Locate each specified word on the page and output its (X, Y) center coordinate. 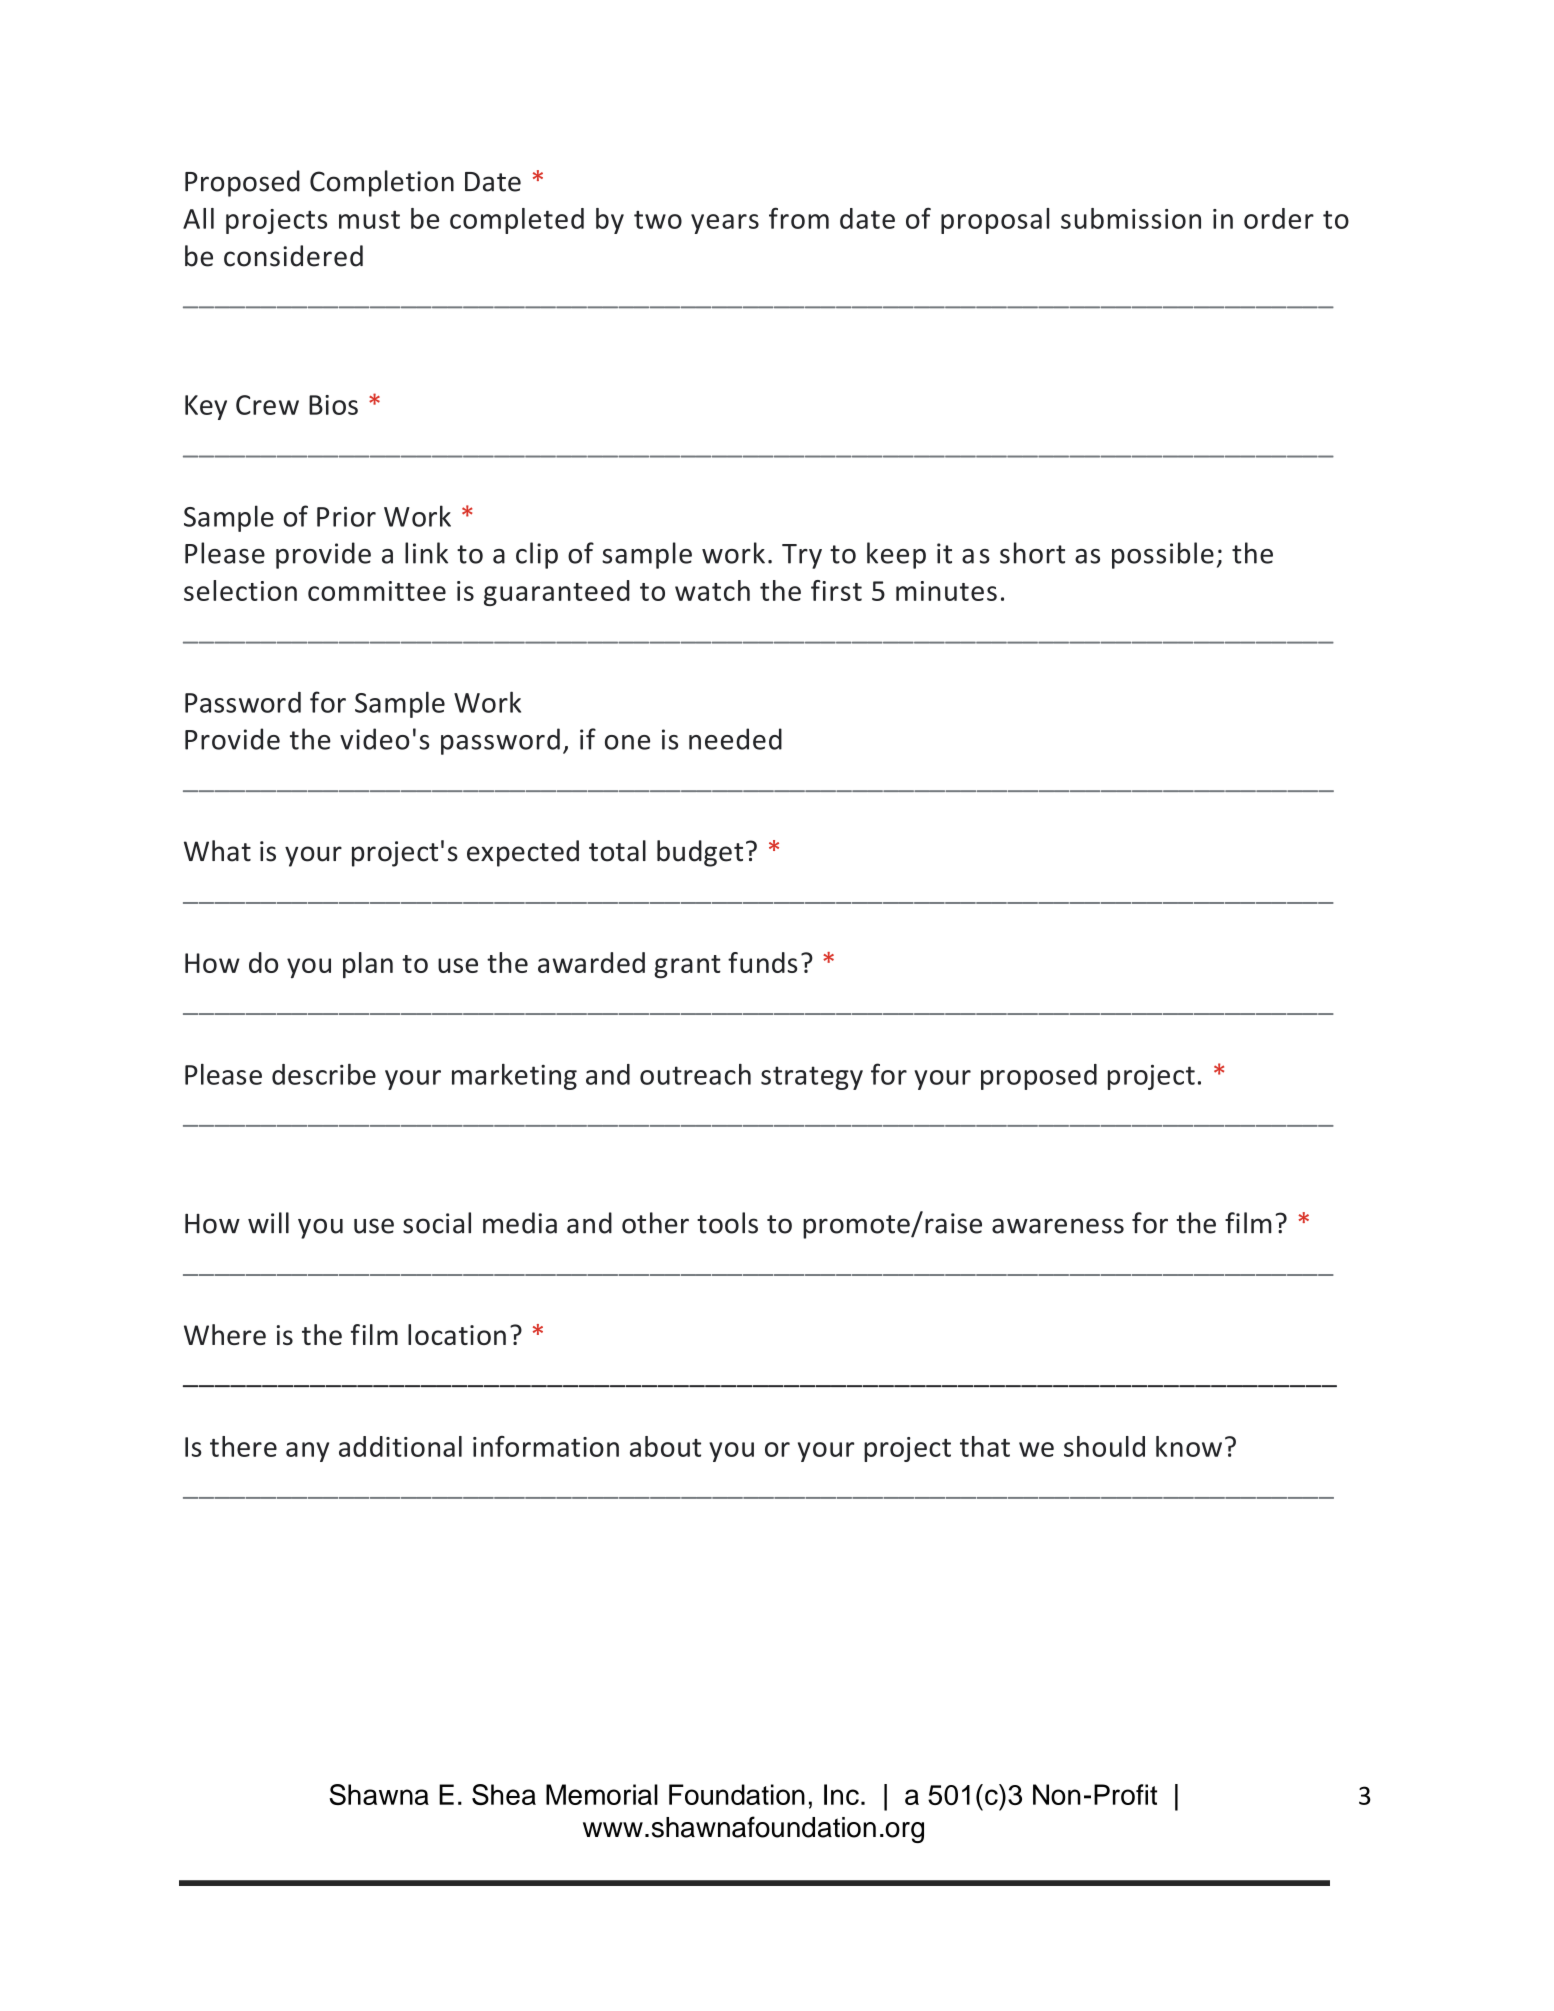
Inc (841, 1794)
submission (1131, 218)
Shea (504, 1794)
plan (368, 965)
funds (762, 962)
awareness (1058, 1226)
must (369, 220)
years (725, 224)
